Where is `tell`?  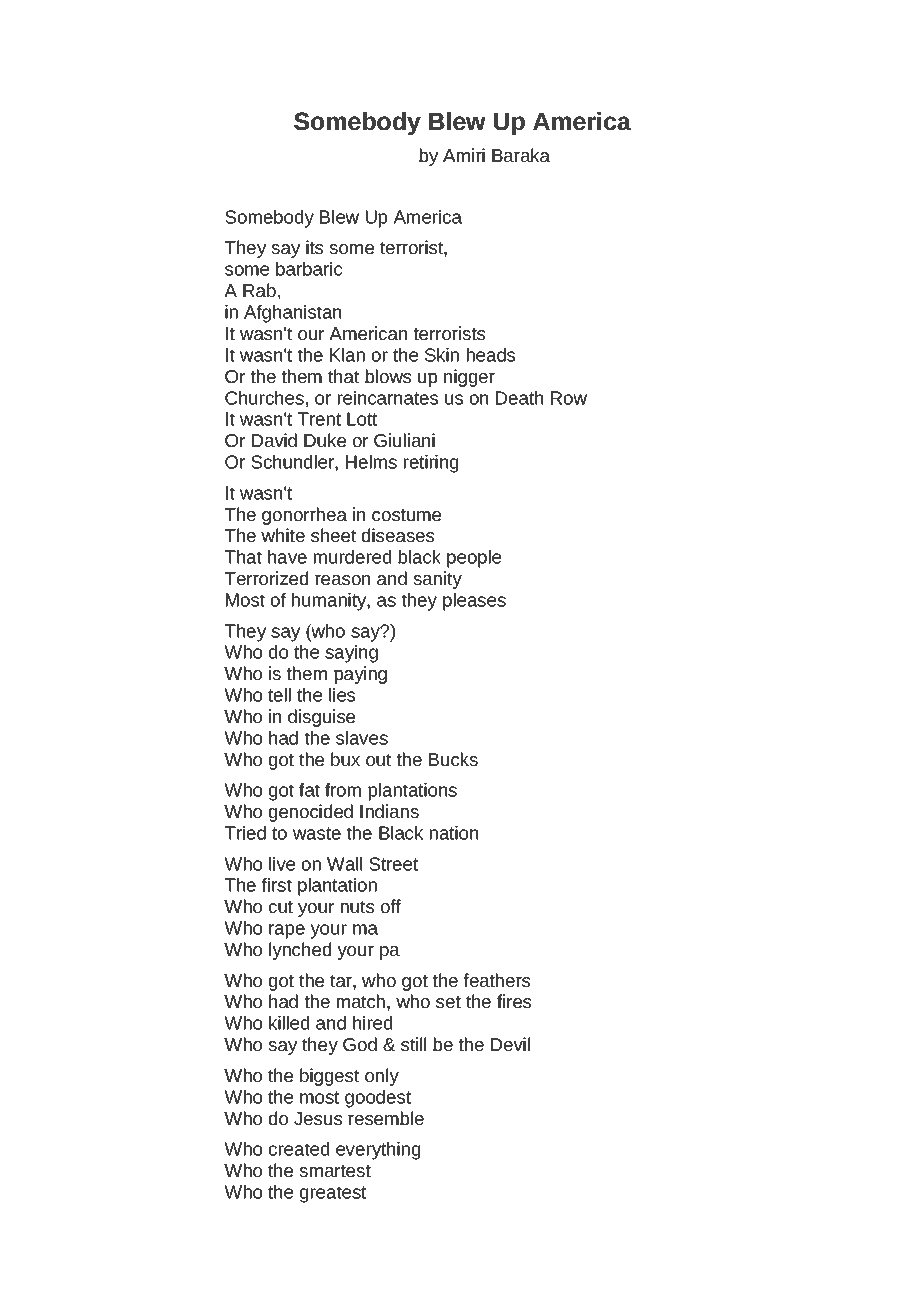
tell is located at coordinates (279, 695).
